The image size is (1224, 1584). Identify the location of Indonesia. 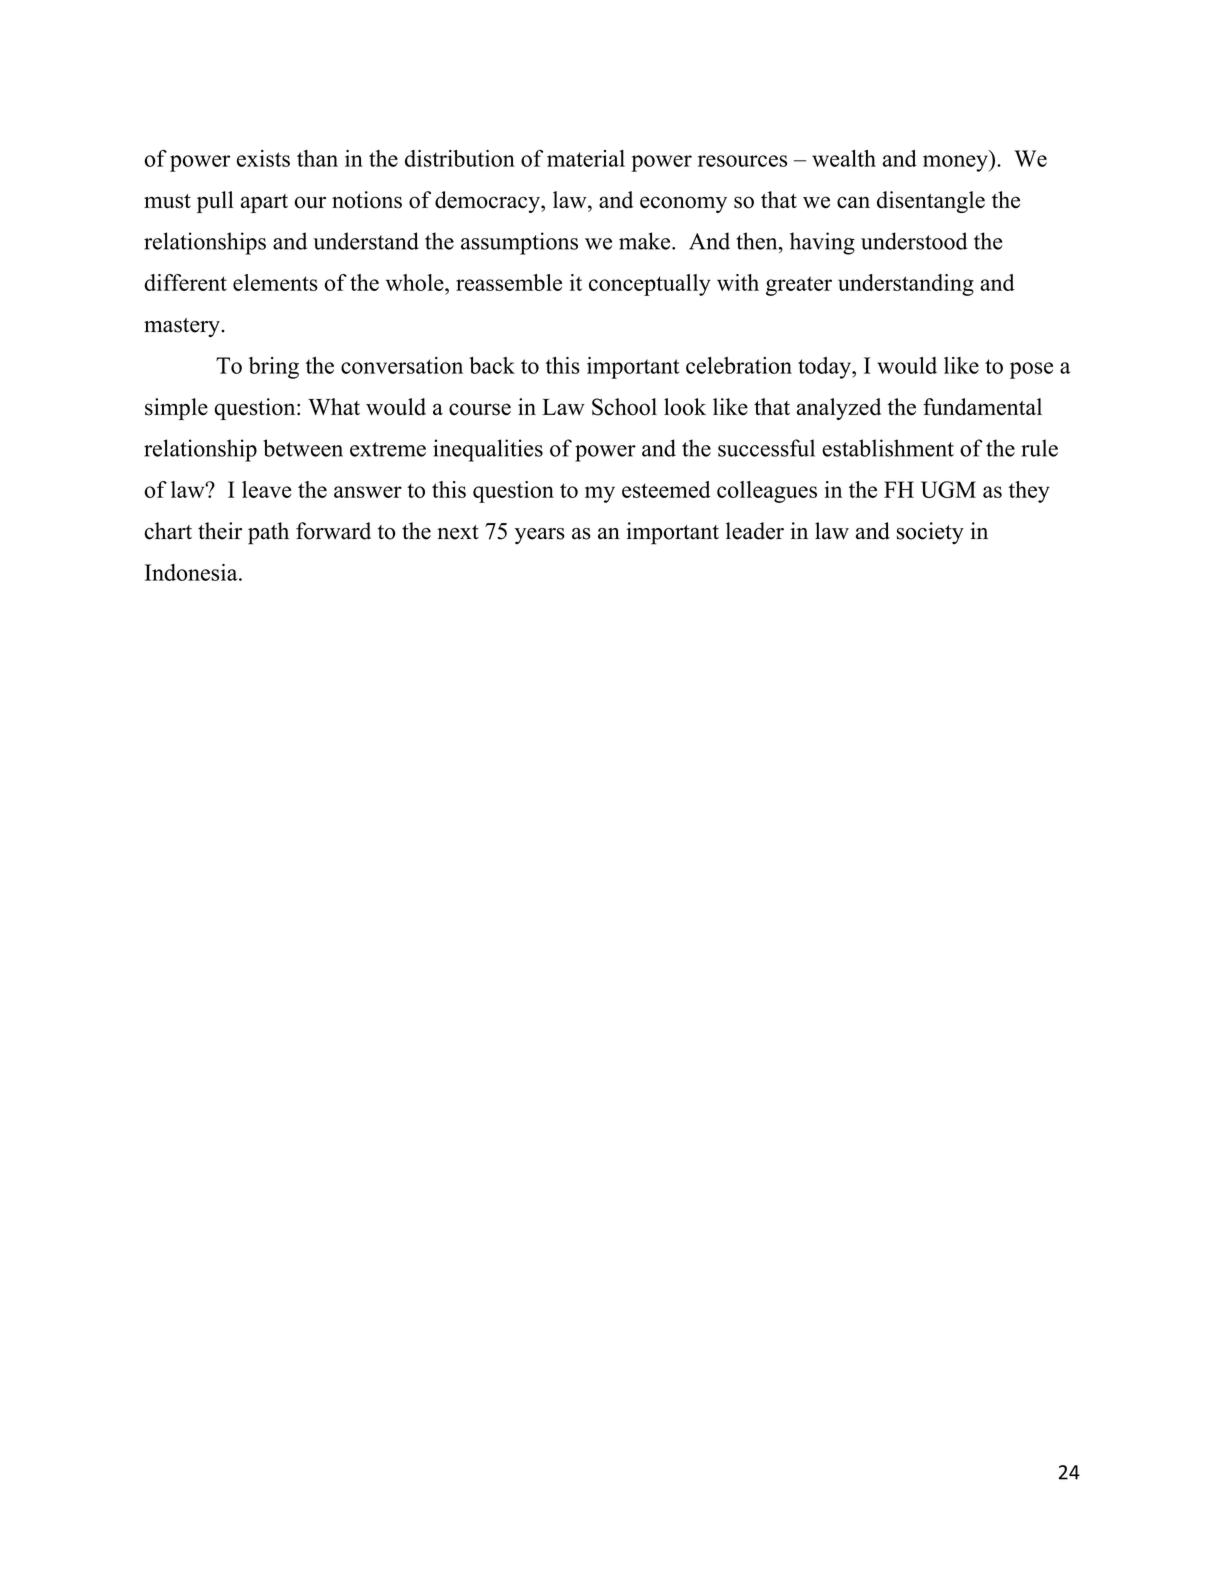
(192, 572).
